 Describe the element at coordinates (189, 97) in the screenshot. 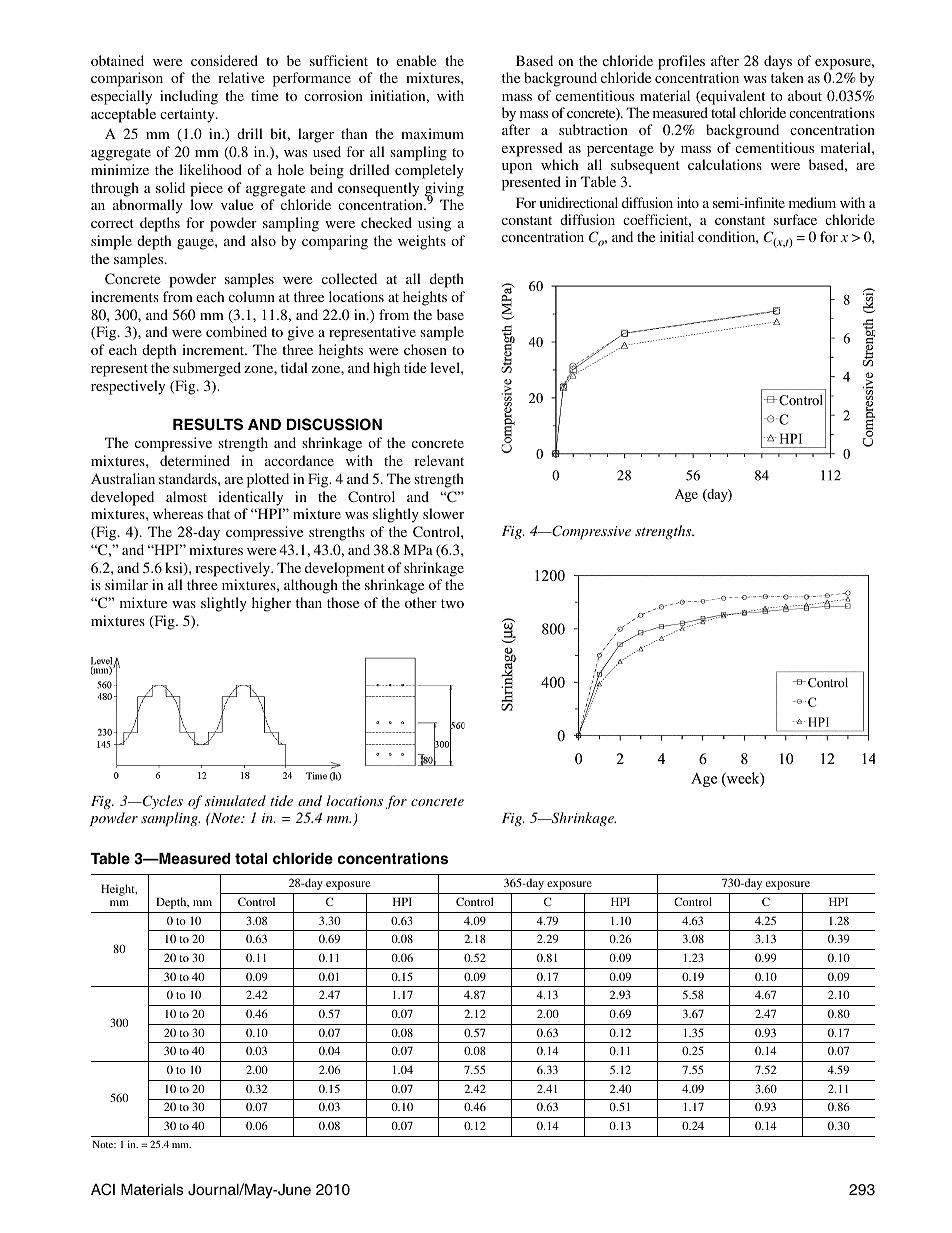

I see `including` at that location.
